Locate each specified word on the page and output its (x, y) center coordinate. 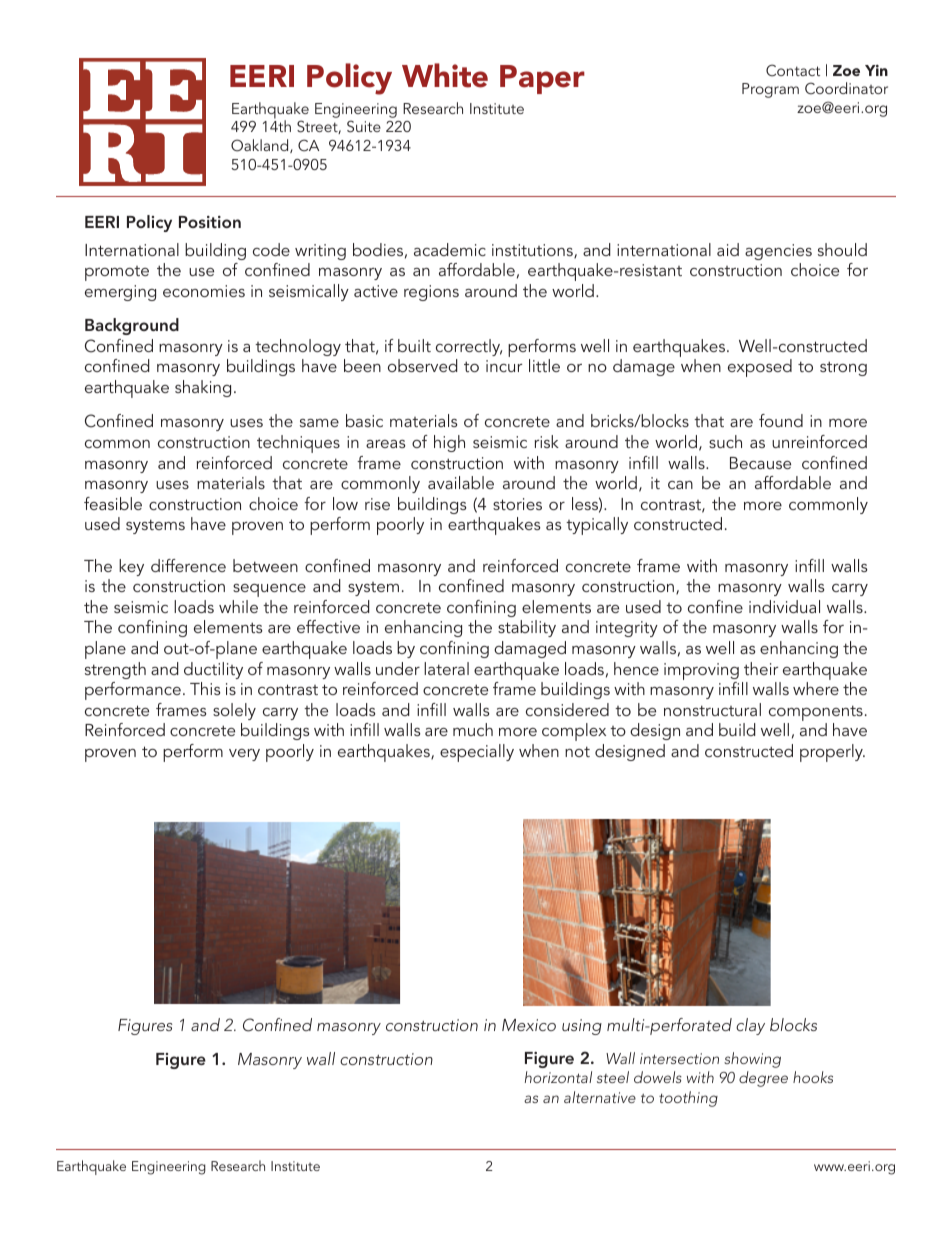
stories (517, 504)
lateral (446, 668)
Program (770, 90)
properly (832, 753)
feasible (113, 503)
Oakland (261, 146)
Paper (542, 79)
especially (477, 753)
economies (204, 291)
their (761, 668)
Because (760, 463)
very (244, 755)
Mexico (529, 1025)
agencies (778, 252)
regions (431, 293)
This (205, 688)
